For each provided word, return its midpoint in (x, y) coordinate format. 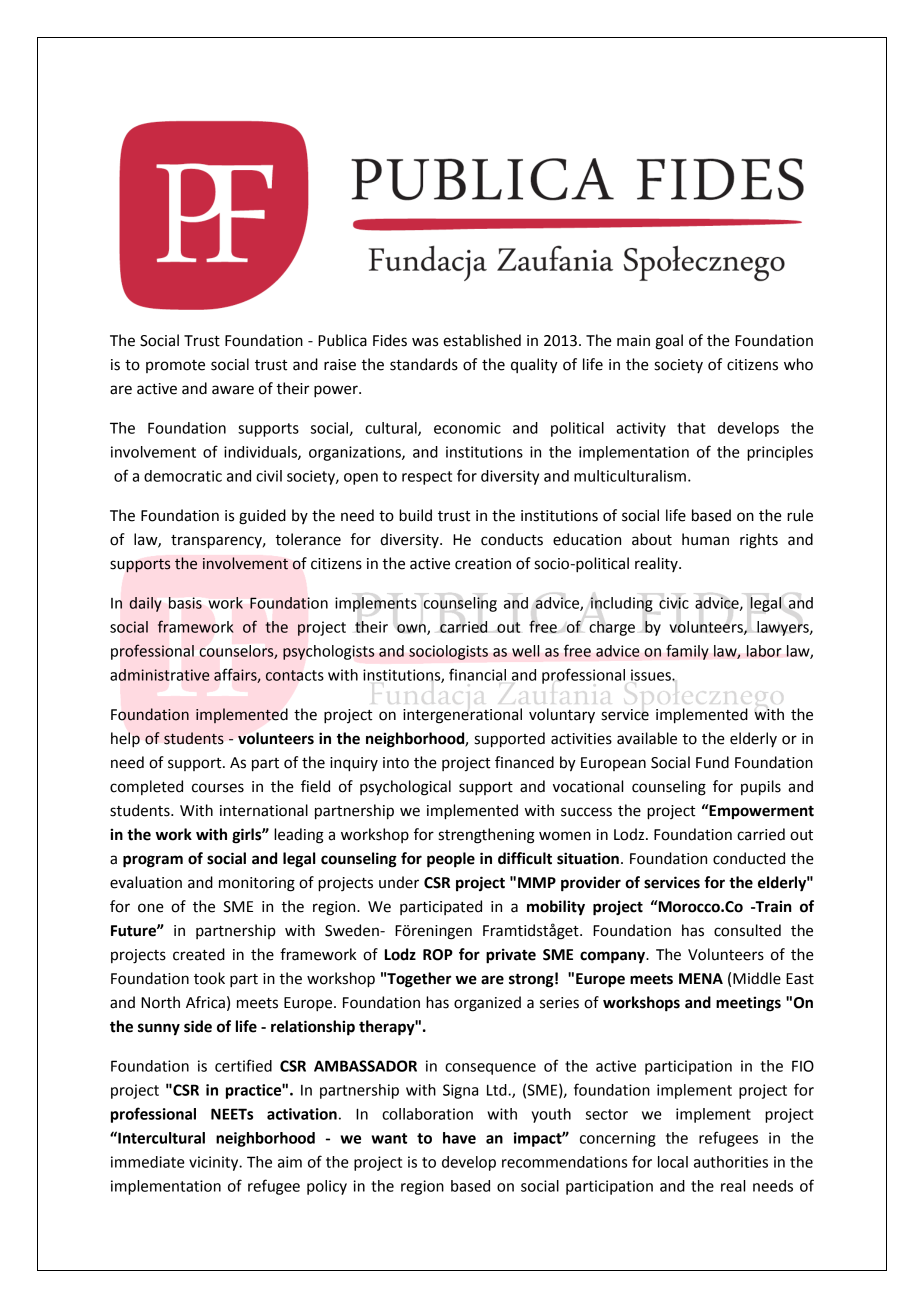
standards (424, 364)
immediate (148, 1162)
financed (524, 762)
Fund (712, 762)
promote (175, 366)
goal (669, 342)
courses (218, 788)
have (459, 1138)
